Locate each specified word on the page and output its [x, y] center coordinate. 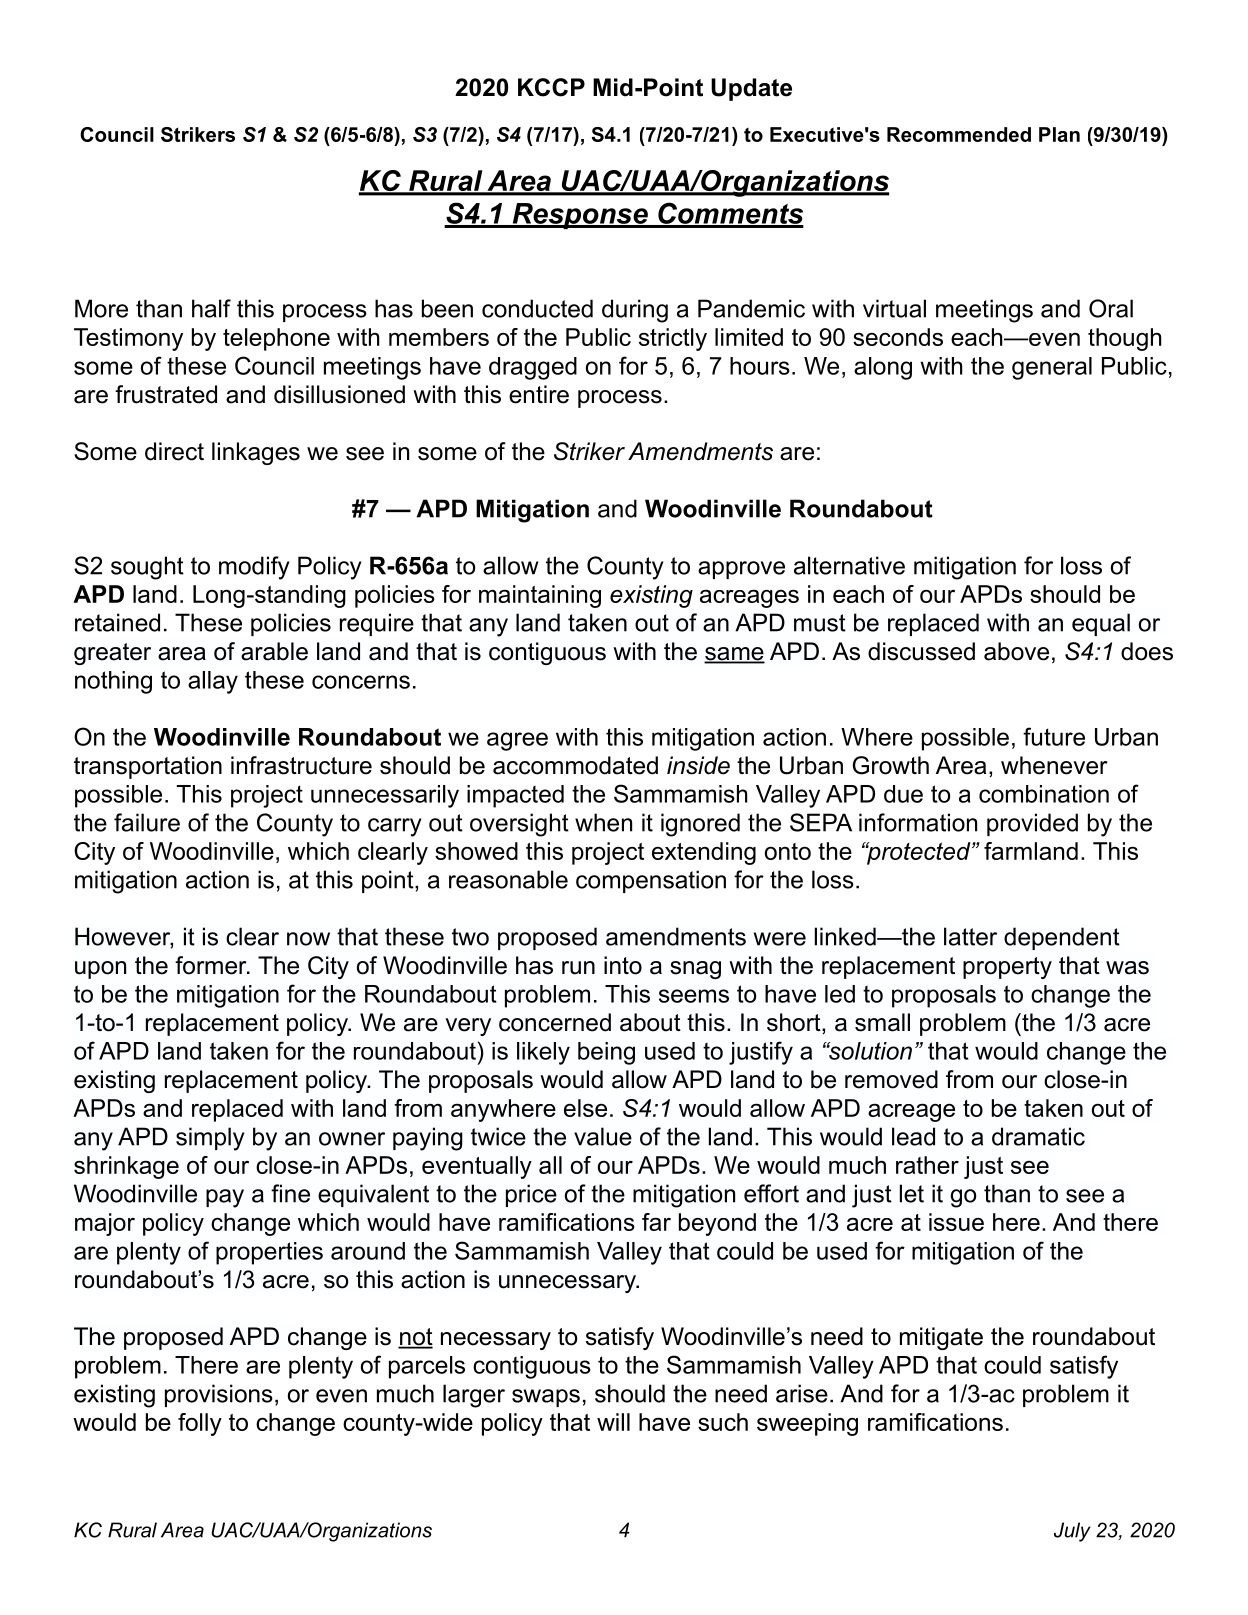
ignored [700, 825]
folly [200, 1424]
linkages [256, 453]
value [603, 1136]
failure [147, 822]
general [1052, 368]
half [211, 308]
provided [1032, 824]
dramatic [1038, 1136]
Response [580, 216]
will [613, 1422]
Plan [1059, 134]
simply [210, 1139]
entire [539, 394]
